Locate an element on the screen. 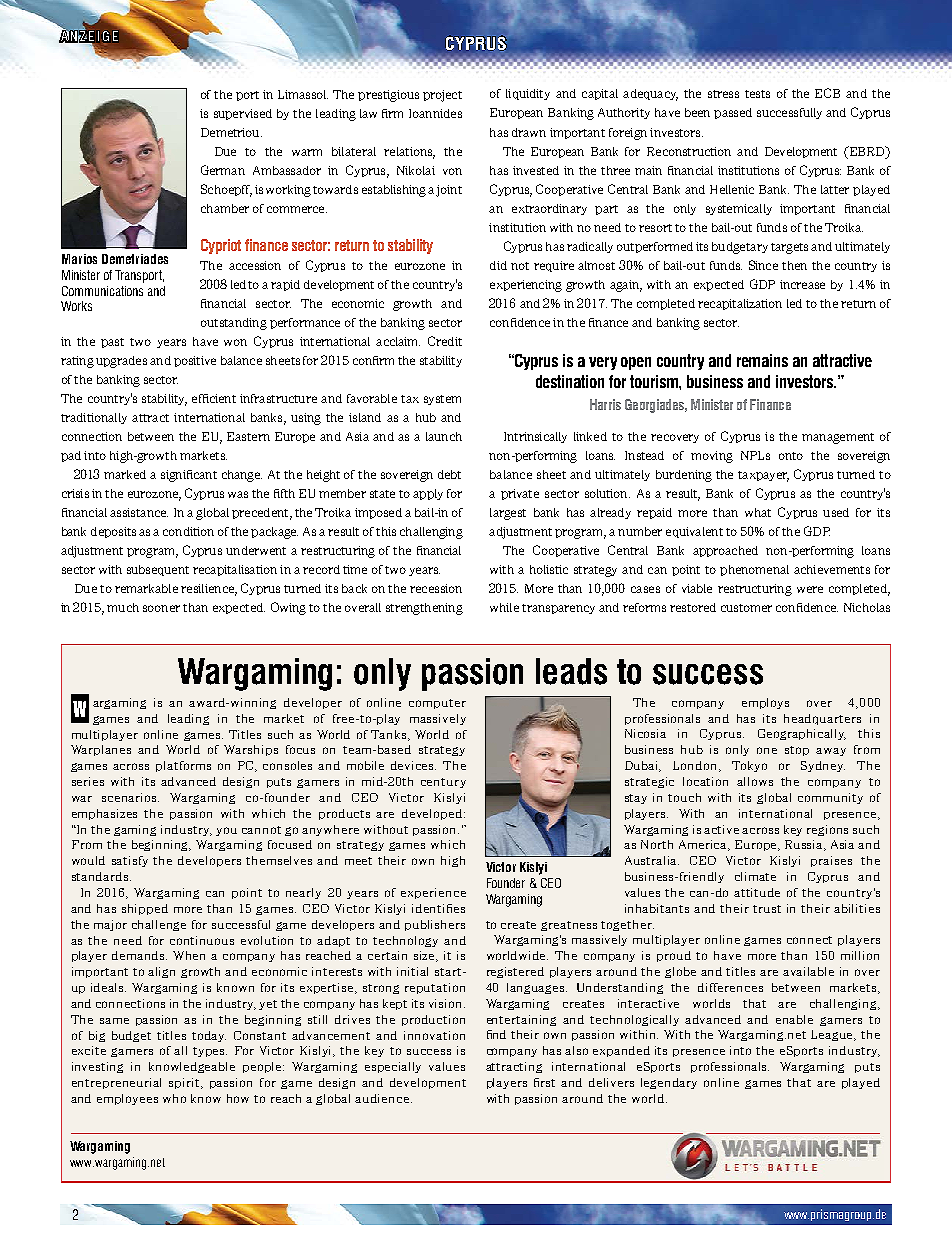  recession is located at coordinates (436, 588).
